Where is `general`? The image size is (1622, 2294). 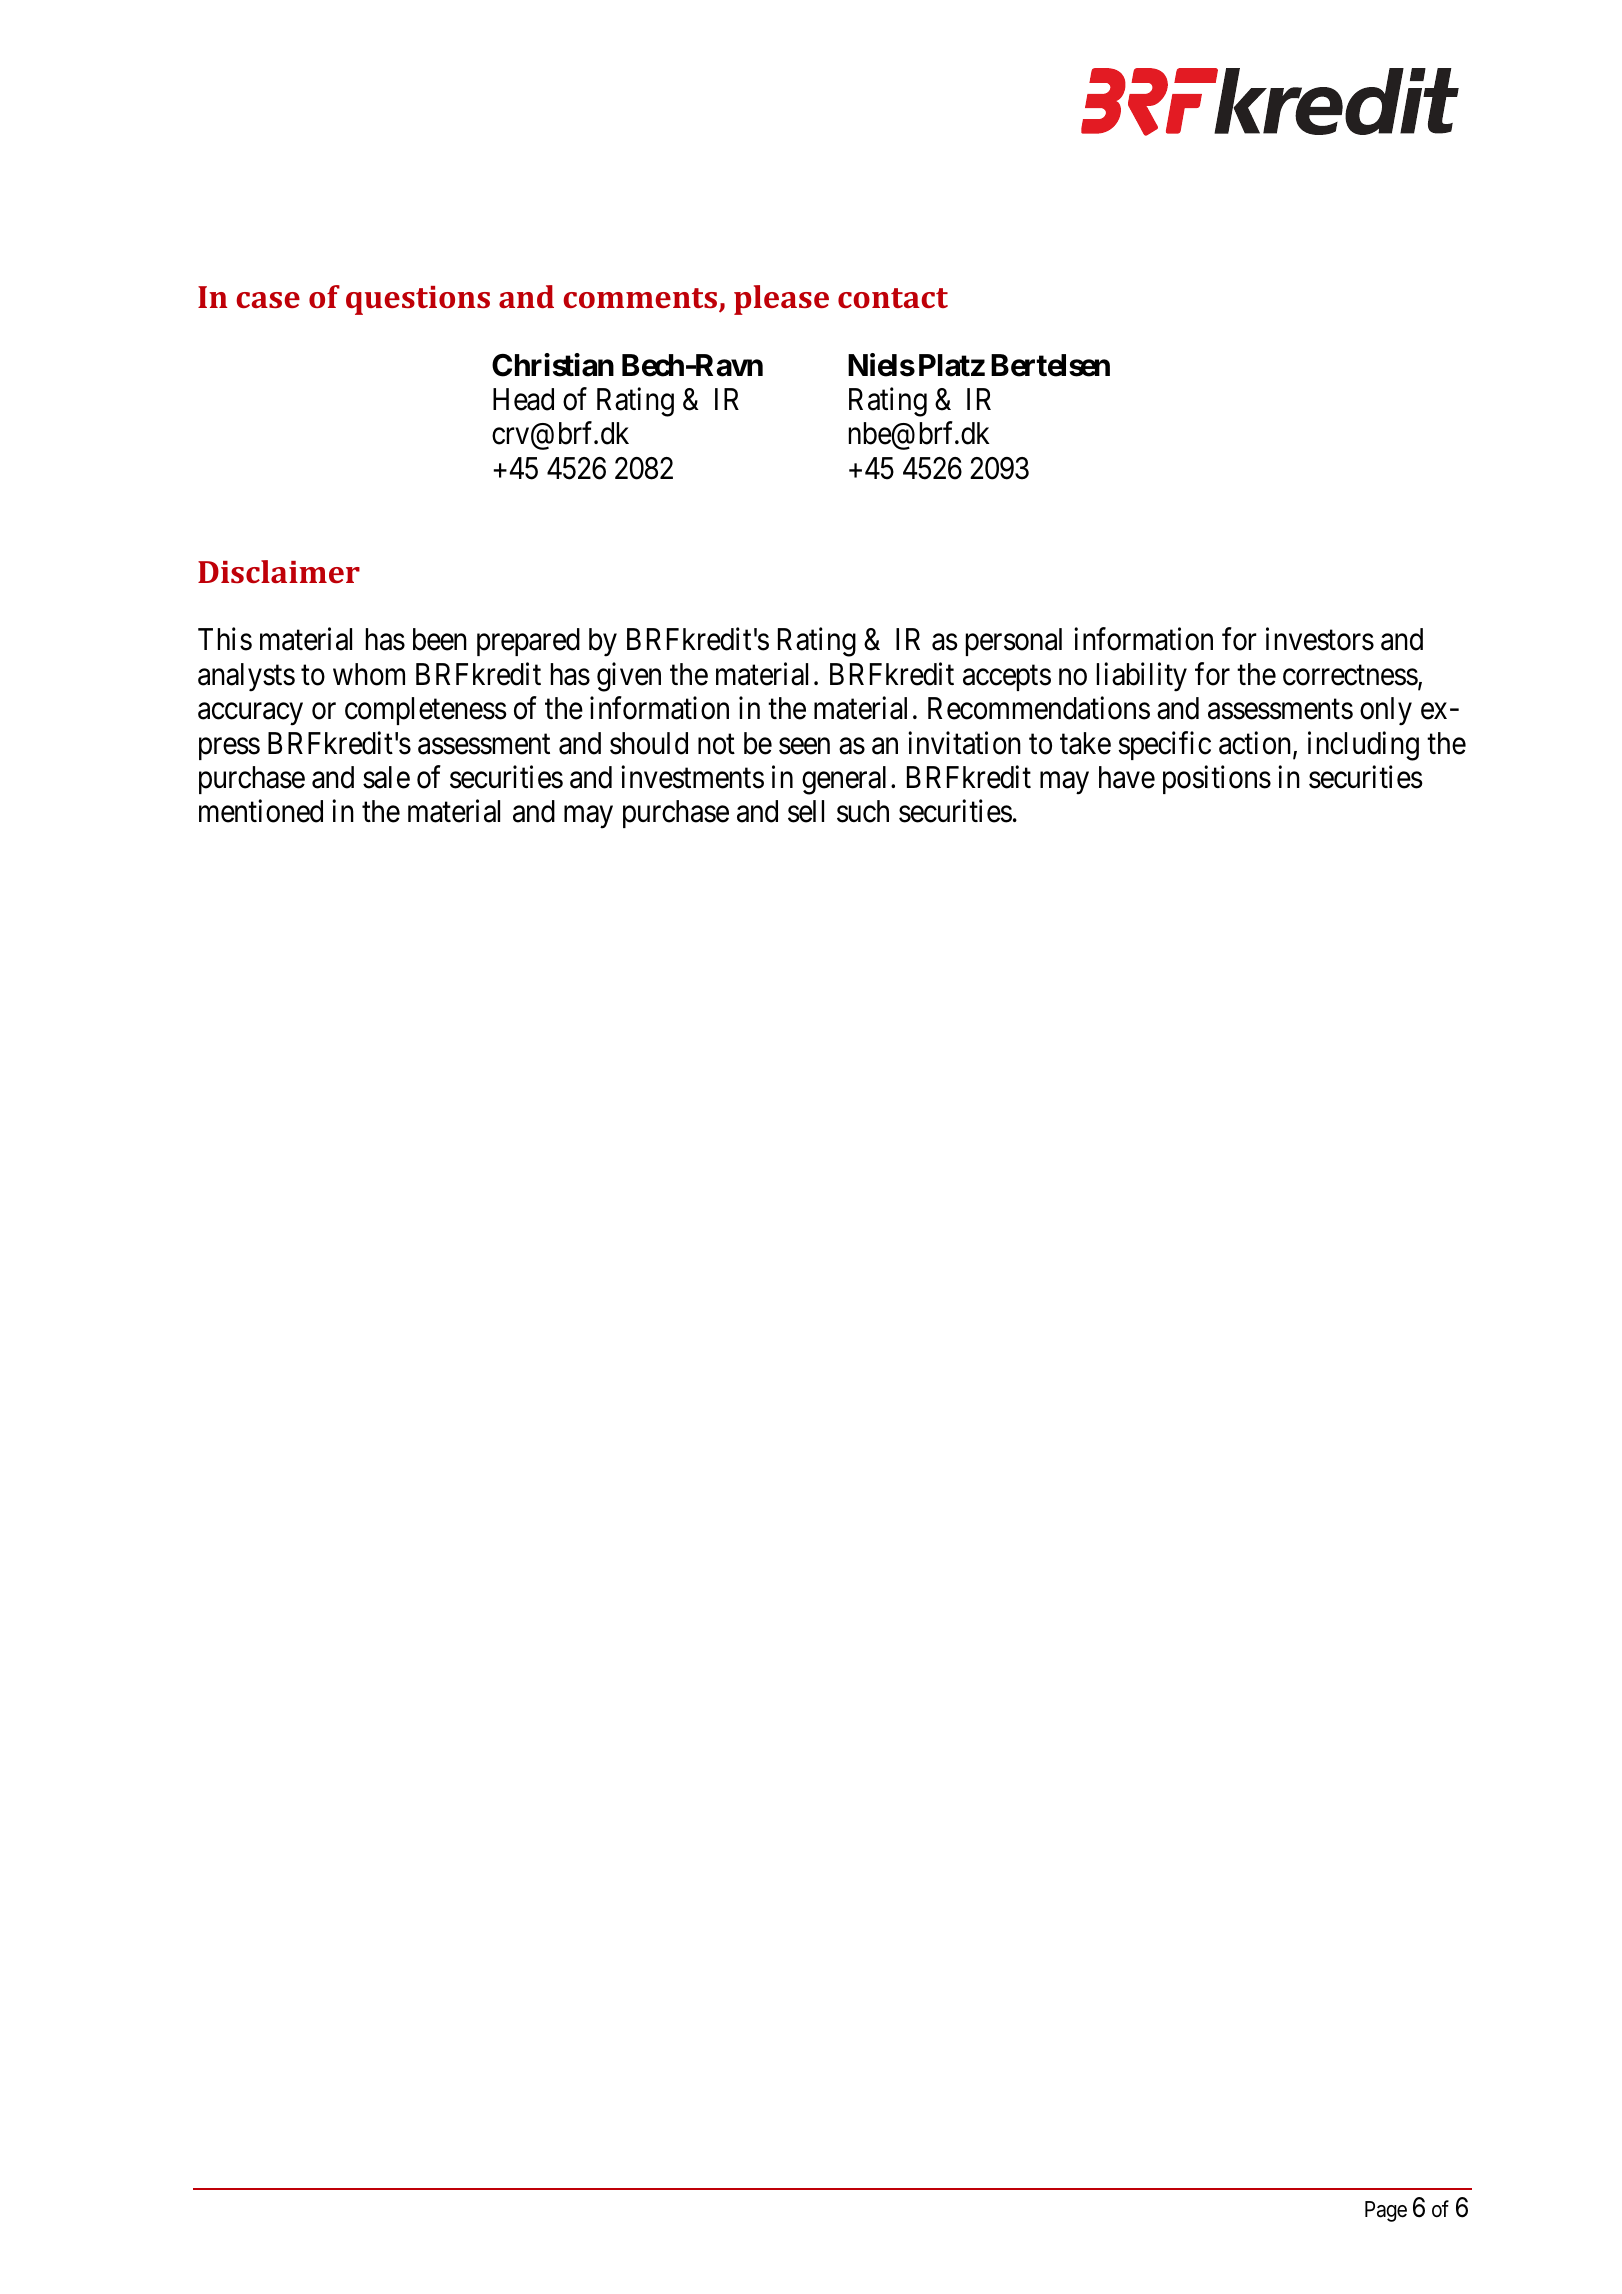 general is located at coordinates (844, 780).
